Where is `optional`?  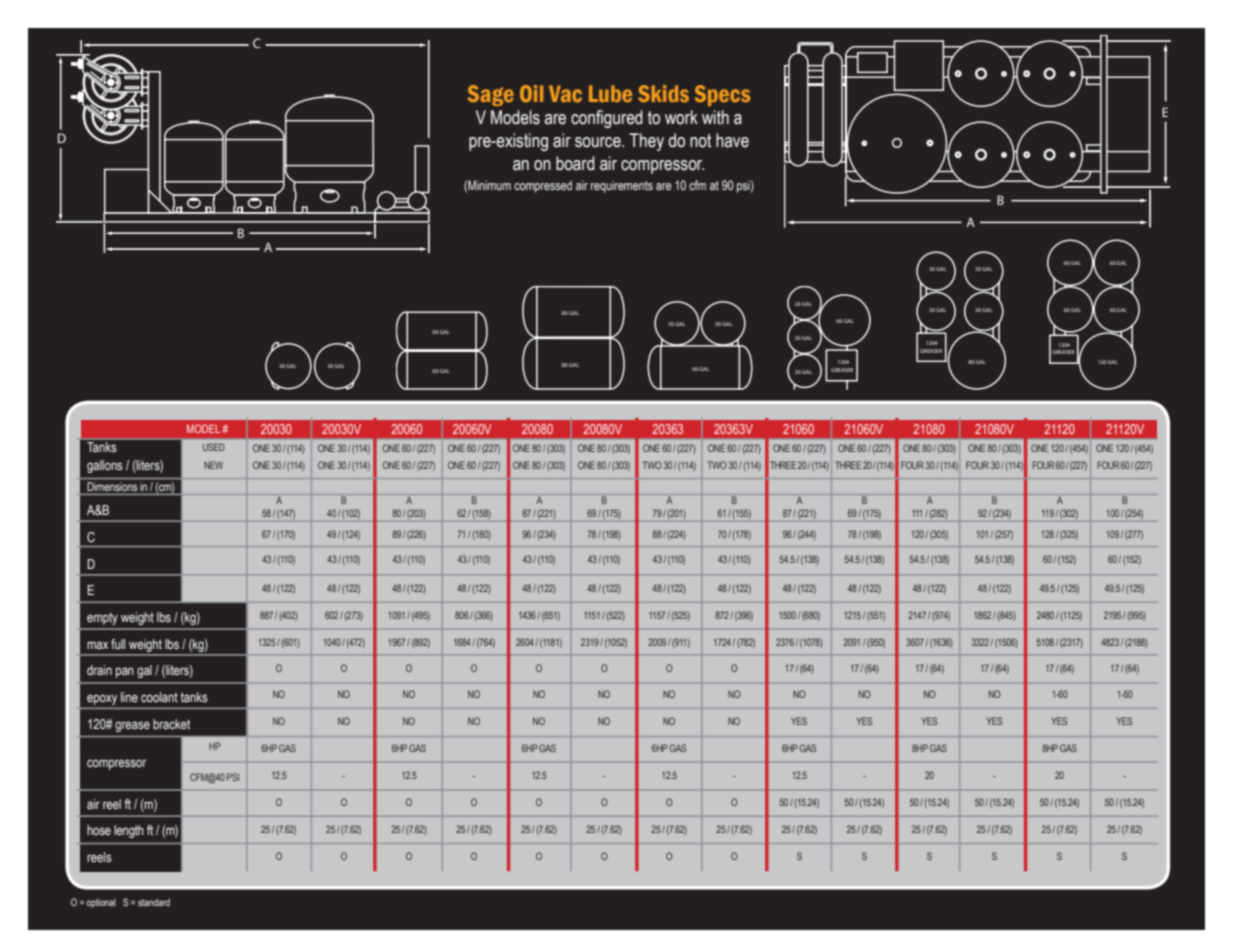 optional is located at coordinates (101, 903).
